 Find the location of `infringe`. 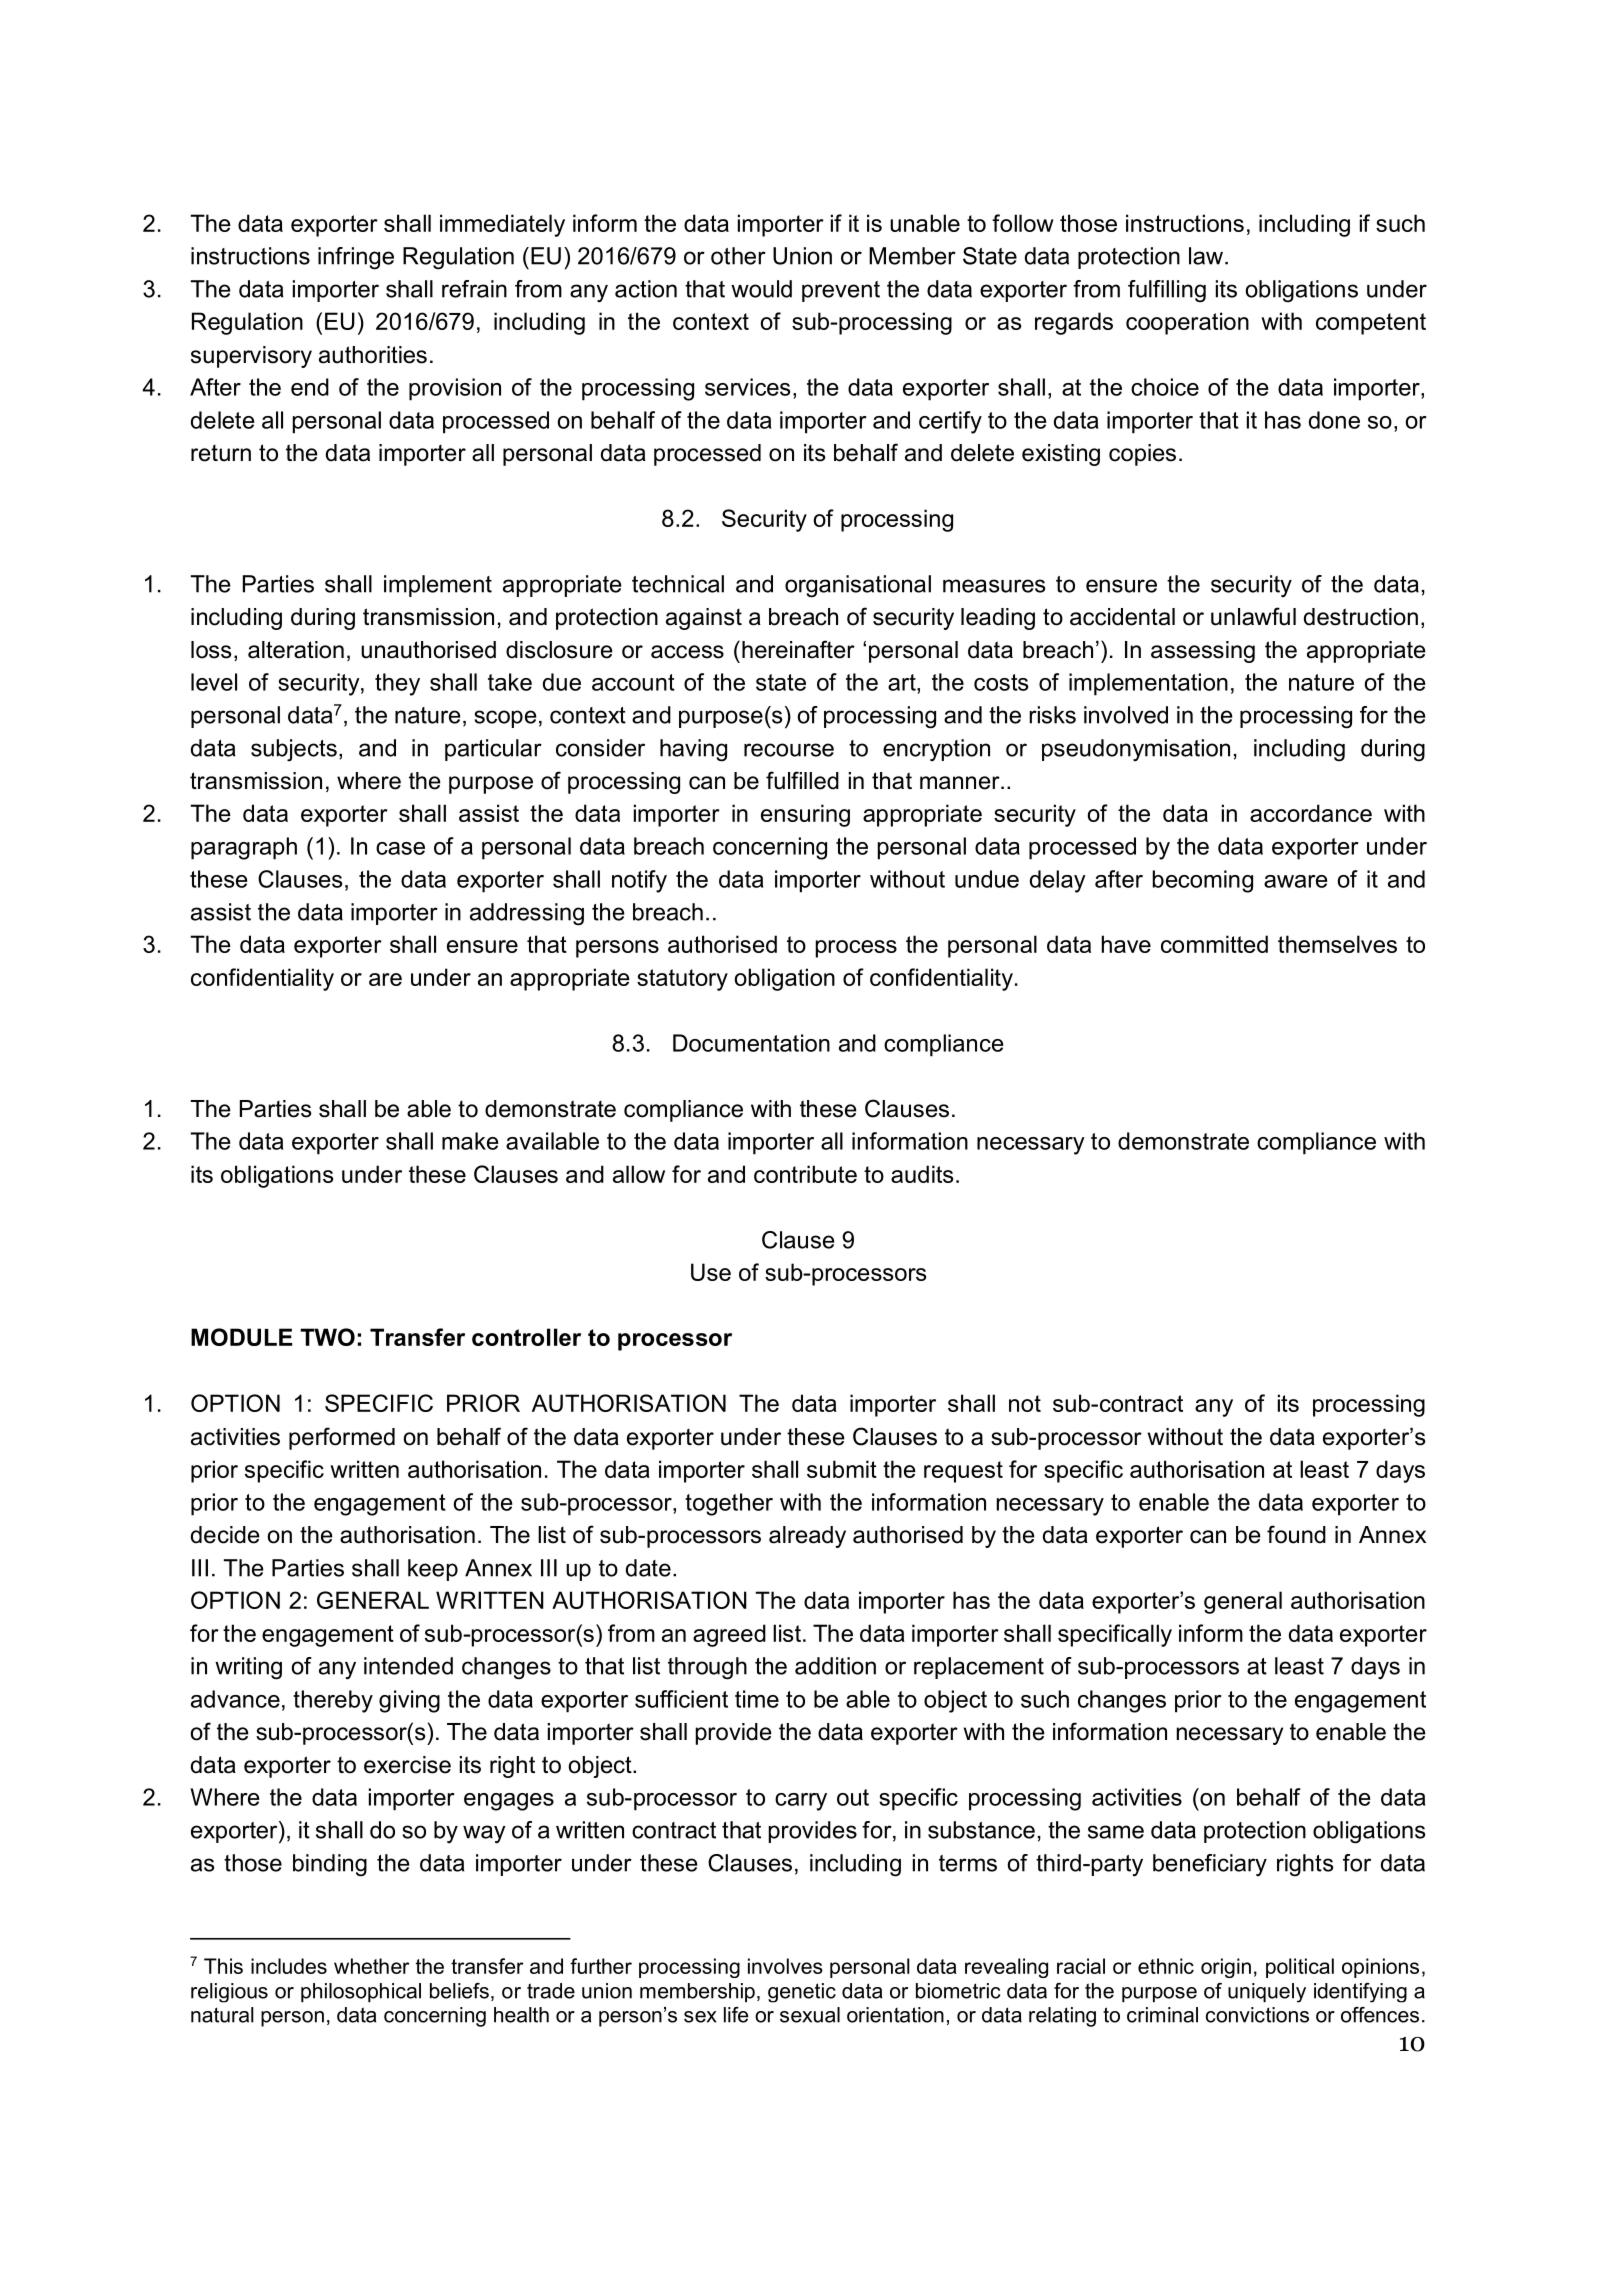

infringe is located at coordinates (356, 258).
